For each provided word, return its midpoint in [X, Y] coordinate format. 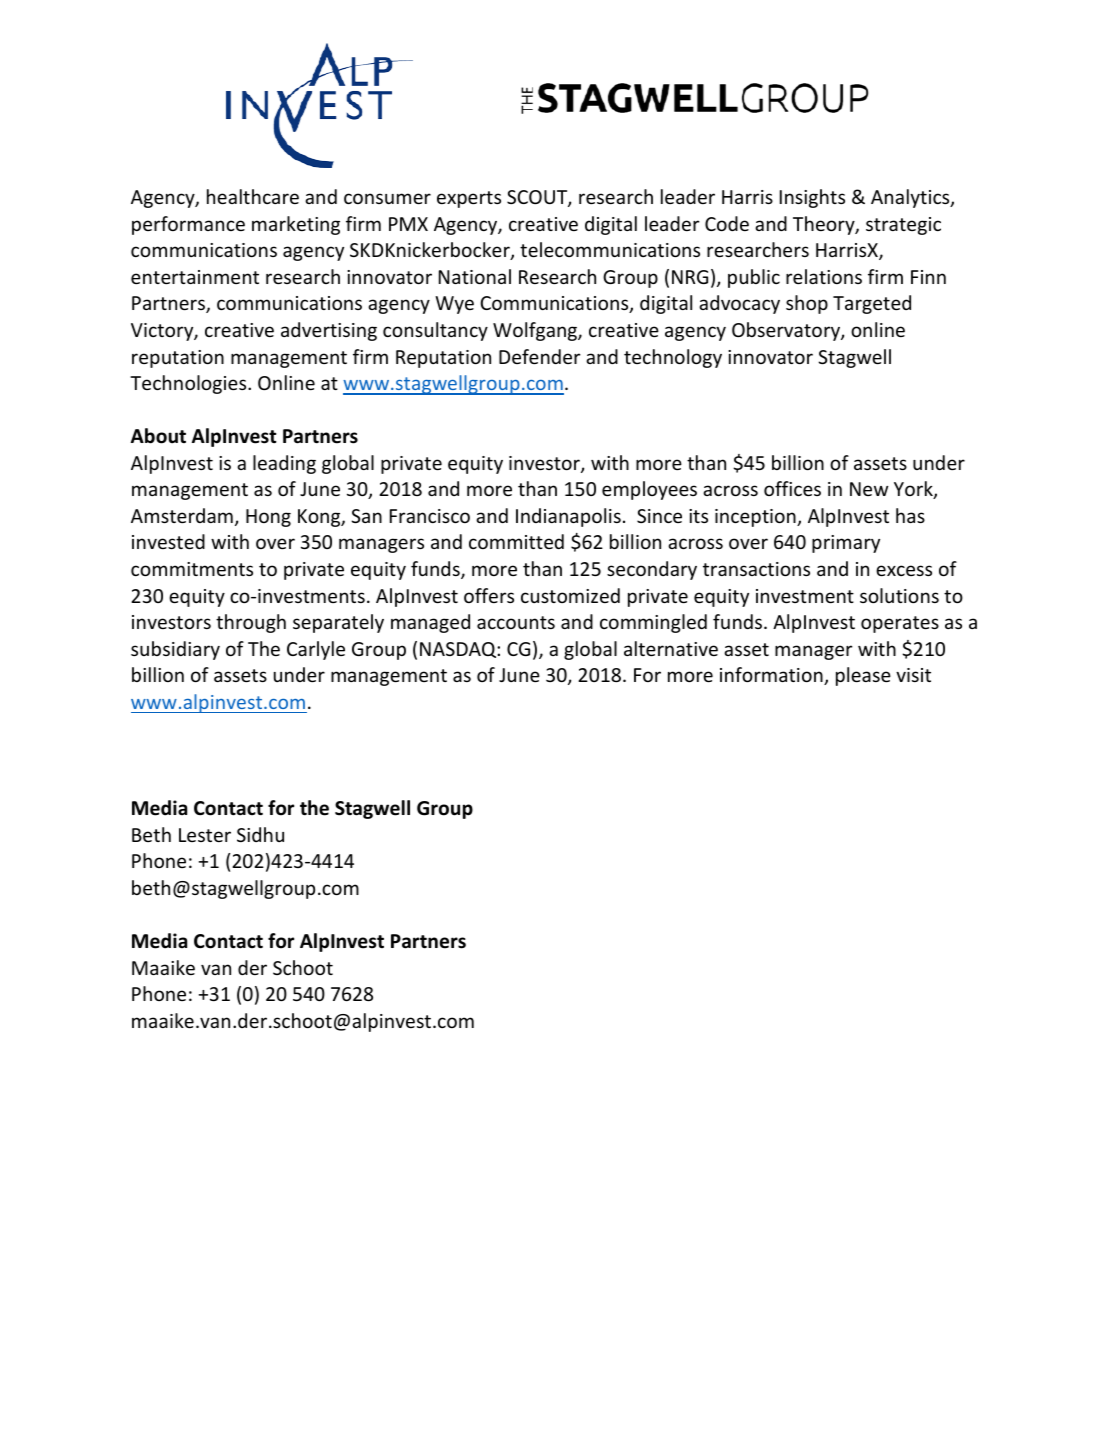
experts [469, 199]
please [863, 676]
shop [807, 304]
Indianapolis [568, 517]
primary [846, 544]
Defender [540, 356]
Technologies [189, 384]
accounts [516, 622]
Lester [205, 835]
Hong [268, 518]
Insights [812, 198]
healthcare [253, 196]
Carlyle [316, 650]
